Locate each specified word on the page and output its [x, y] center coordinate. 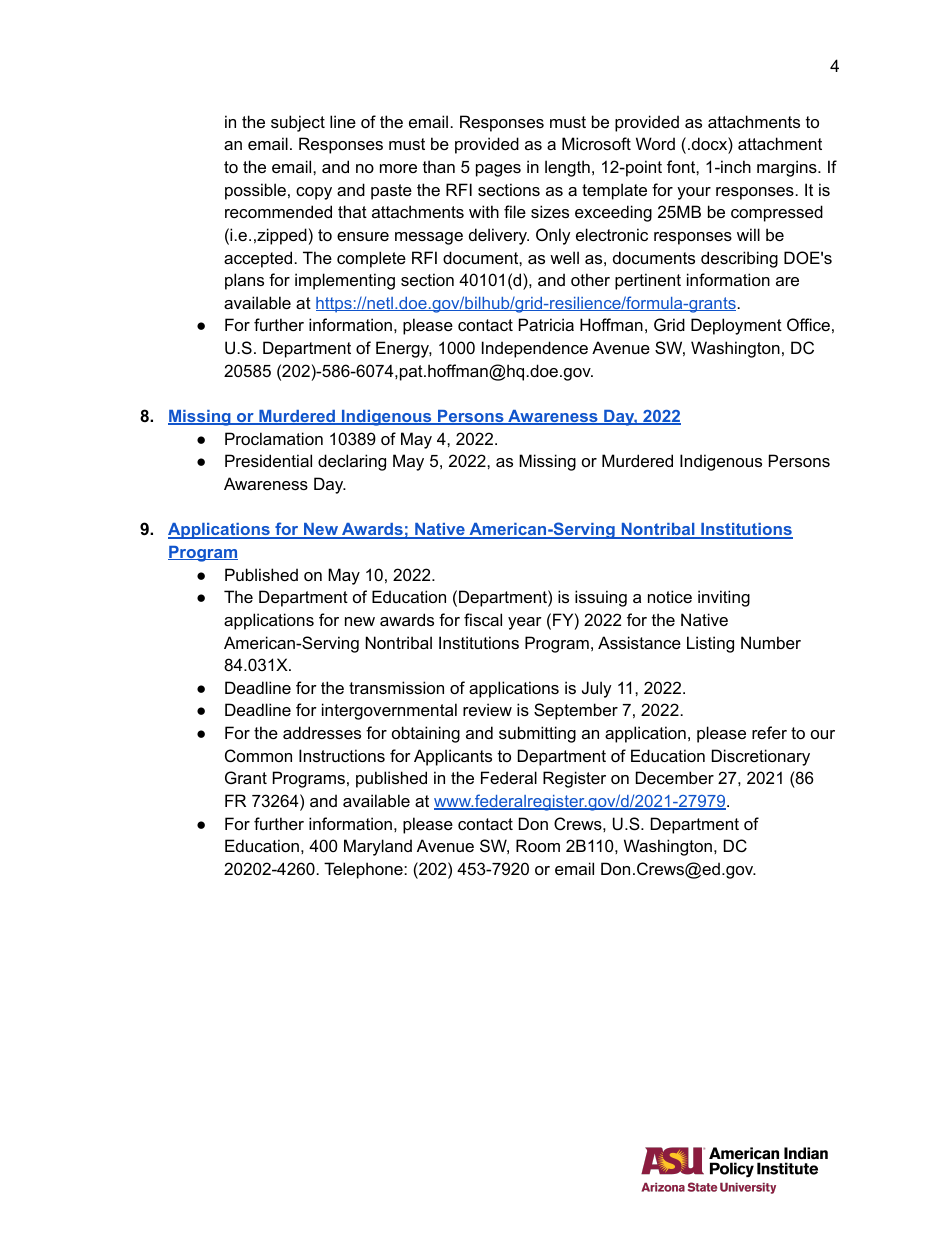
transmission [396, 687]
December [675, 777]
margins [788, 168]
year [525, 623]
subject [298, 123]
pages [498, 170]
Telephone [364, 870]
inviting [724, 598]
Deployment [736, 326]
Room [538, 845]
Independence [535, 349]
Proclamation [274, 438]
